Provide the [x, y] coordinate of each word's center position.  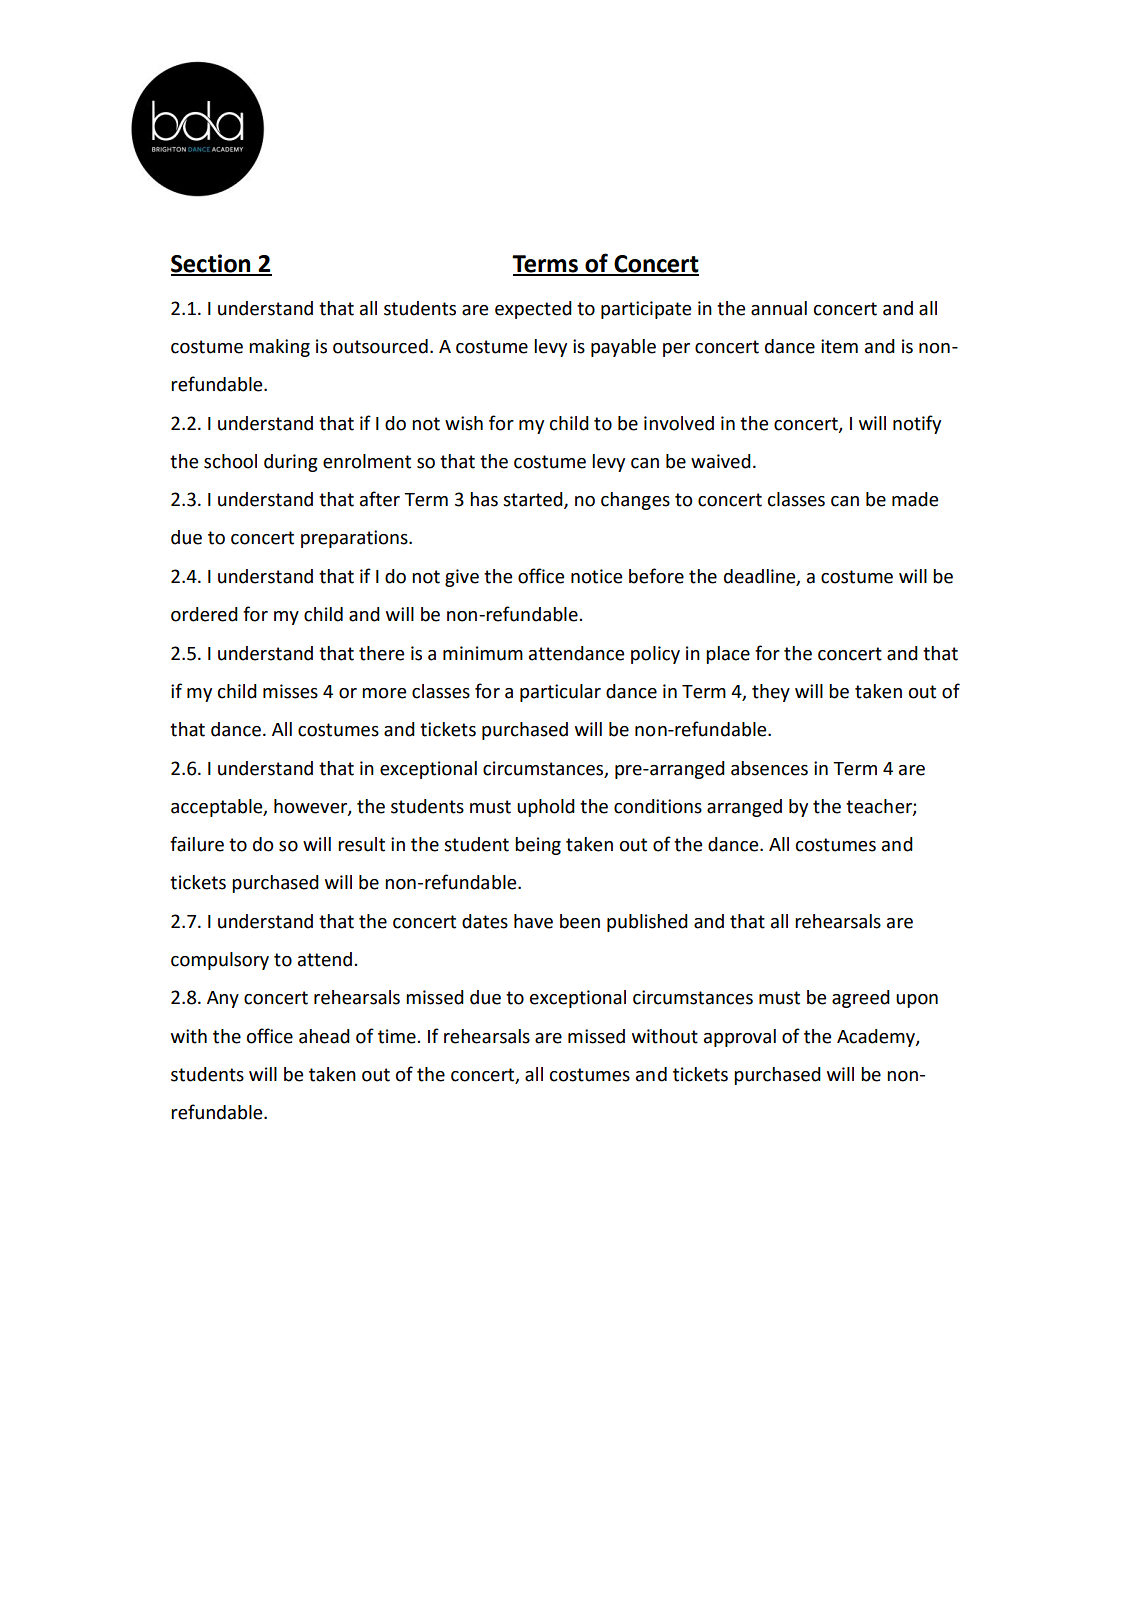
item [839, 346]
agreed [861, 999]
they [771, 693]
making [279, 348]
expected [533, 310]
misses [290, 691]
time [397, 1036]
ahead [324, 1036]
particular [560, 693]
